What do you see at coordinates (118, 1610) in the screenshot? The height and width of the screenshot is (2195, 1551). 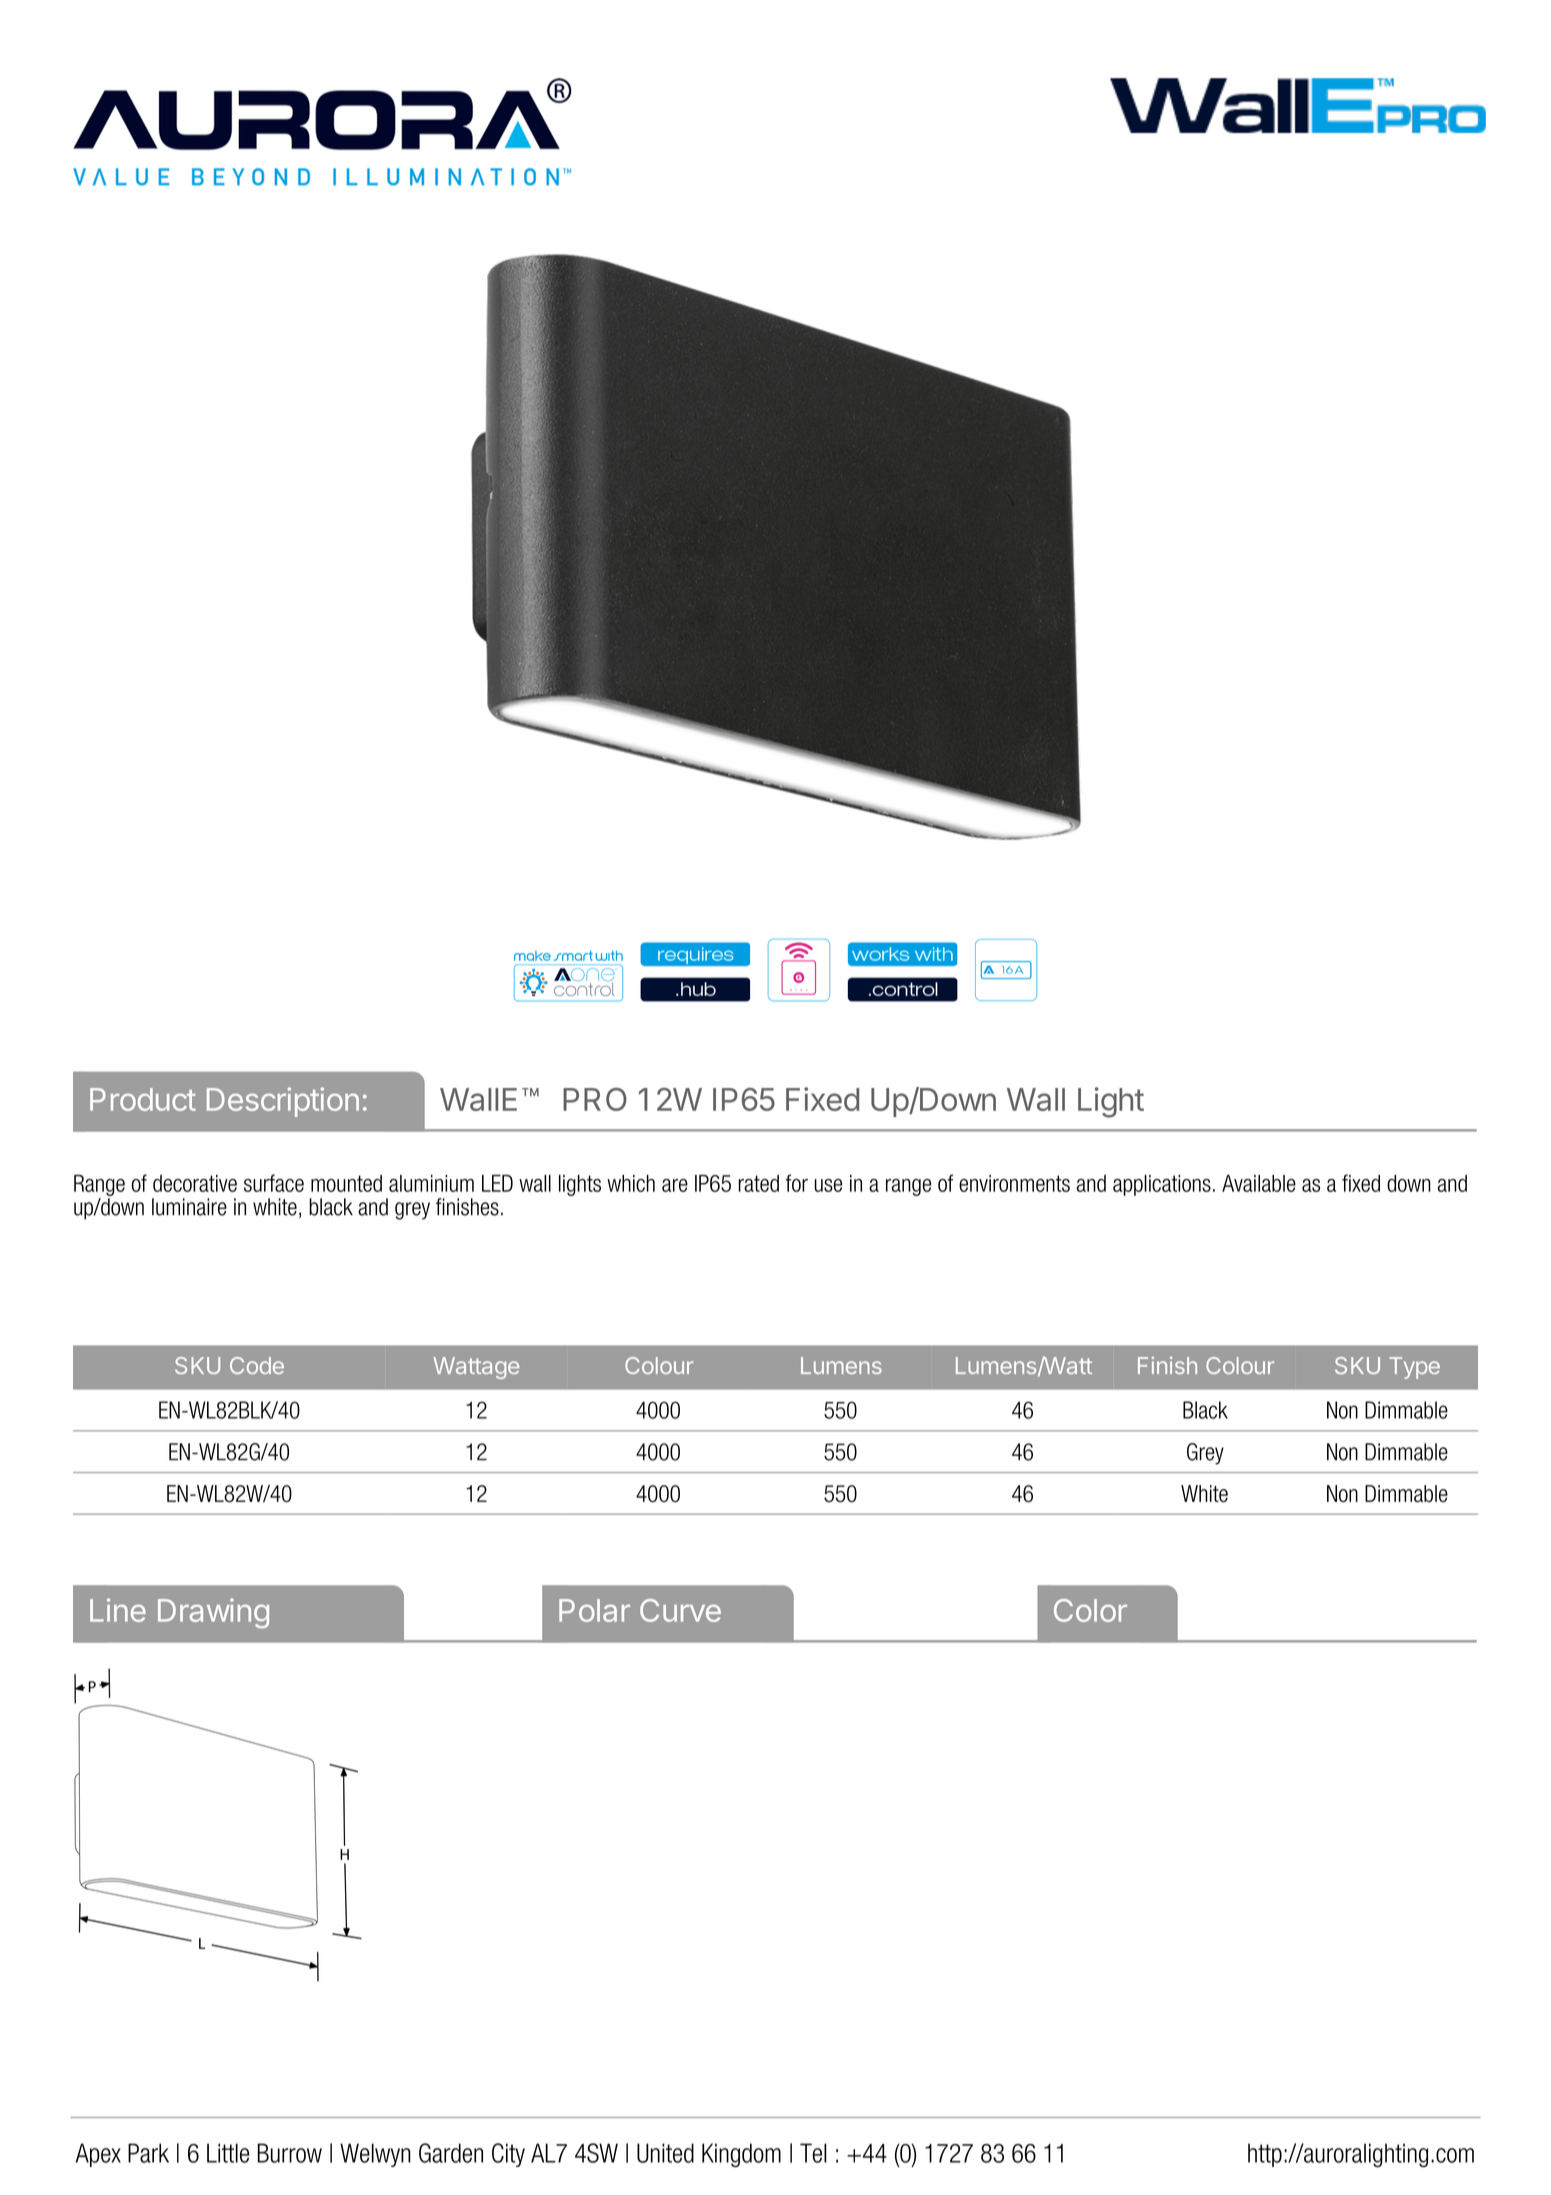 I see `Line` at bounding box center [118, 1610].
